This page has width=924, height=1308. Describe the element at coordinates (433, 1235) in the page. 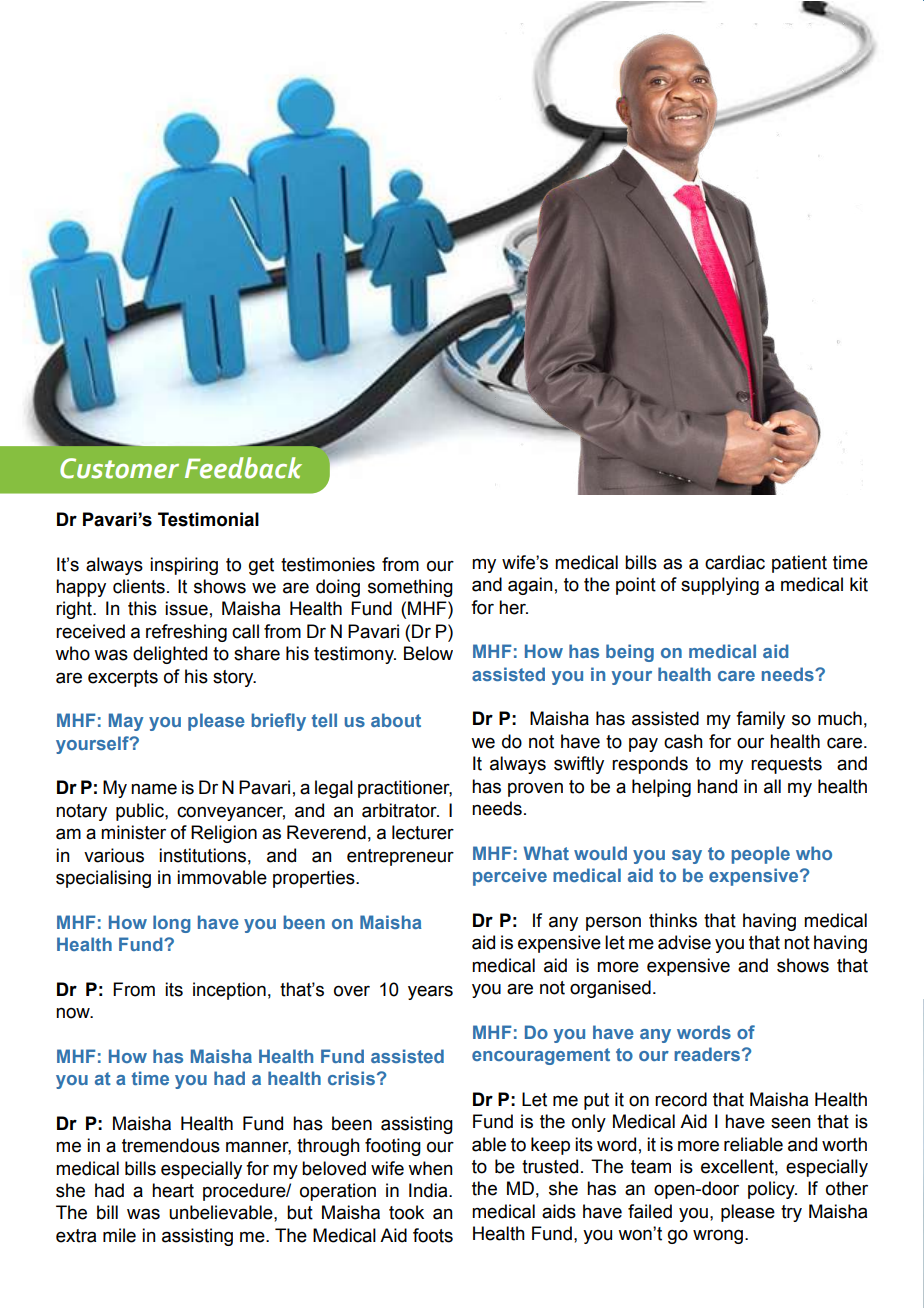

I see `foots` at that location.
